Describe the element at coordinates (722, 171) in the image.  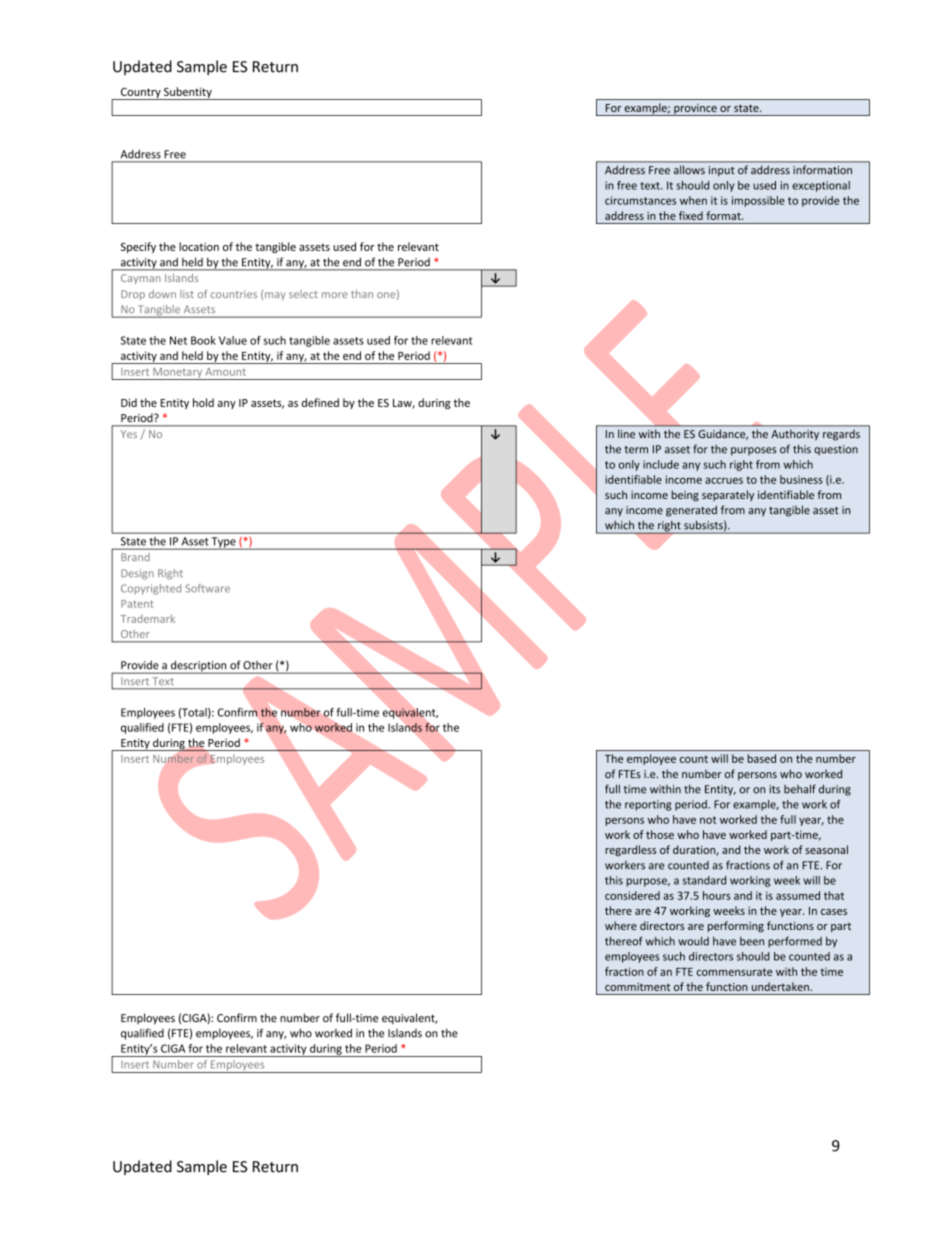
I see `input` at that location.
